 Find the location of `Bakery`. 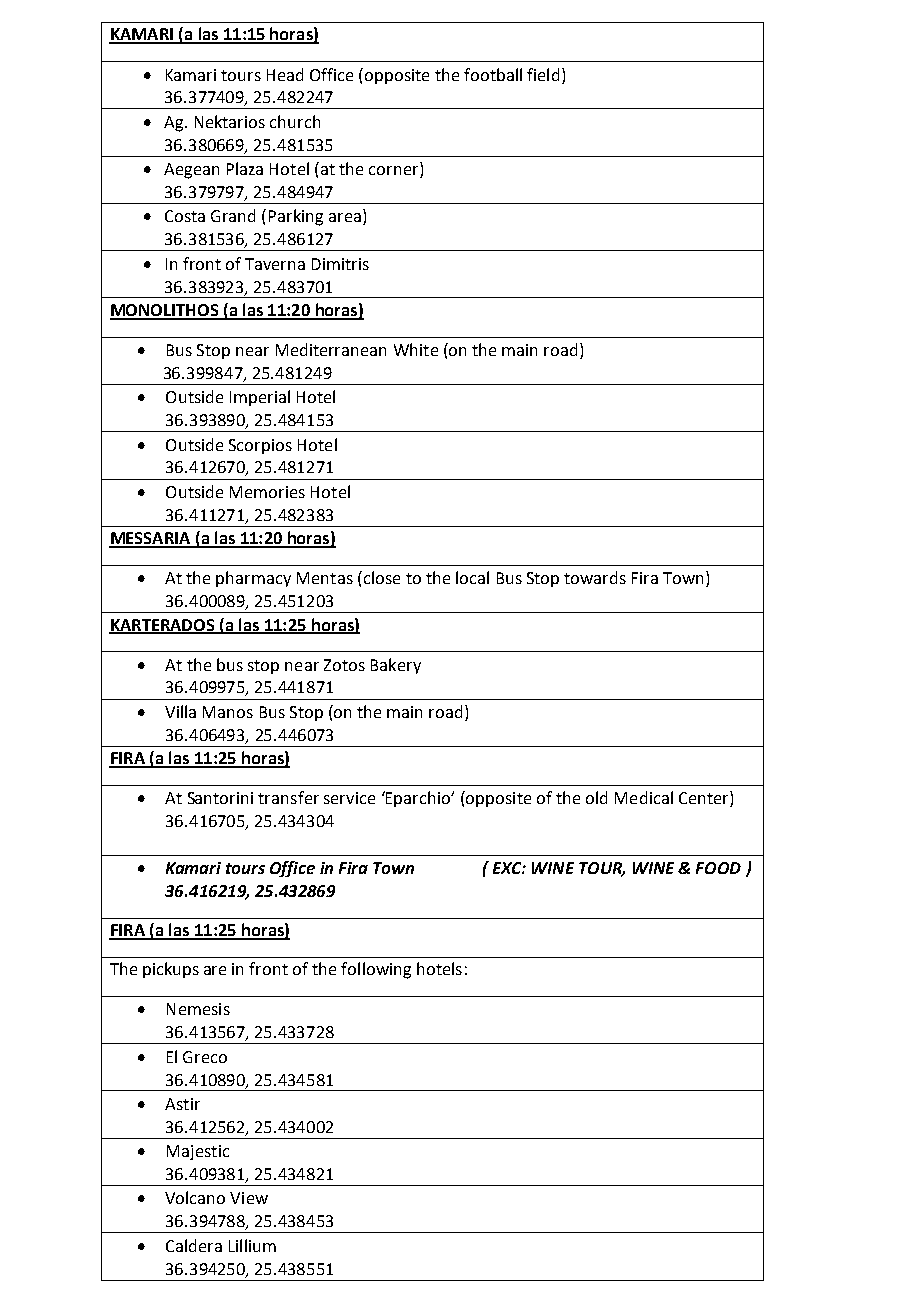

Bakery is located at coordinates (396, 666).
